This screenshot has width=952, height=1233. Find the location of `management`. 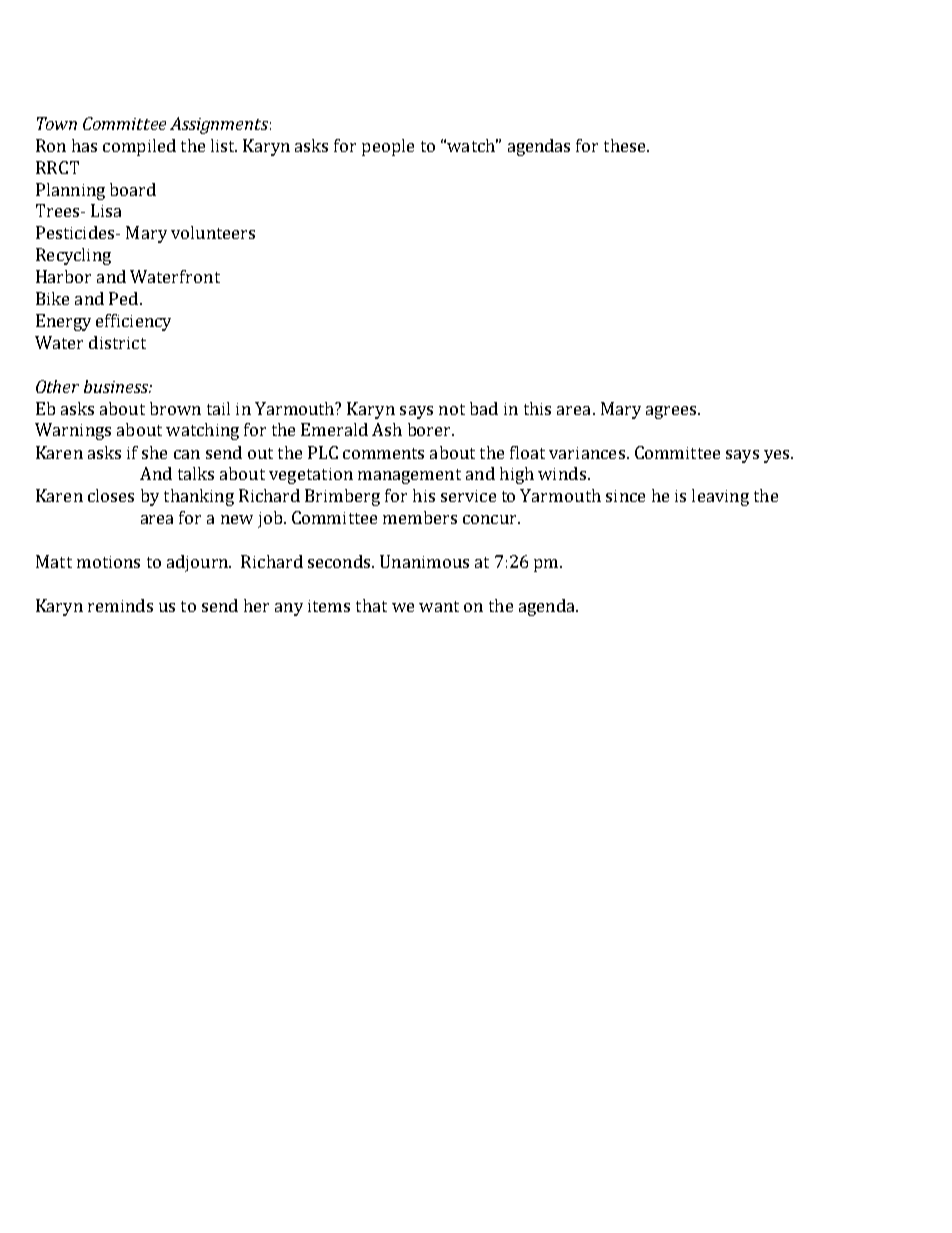

management is located at coordinates (409, 476).
